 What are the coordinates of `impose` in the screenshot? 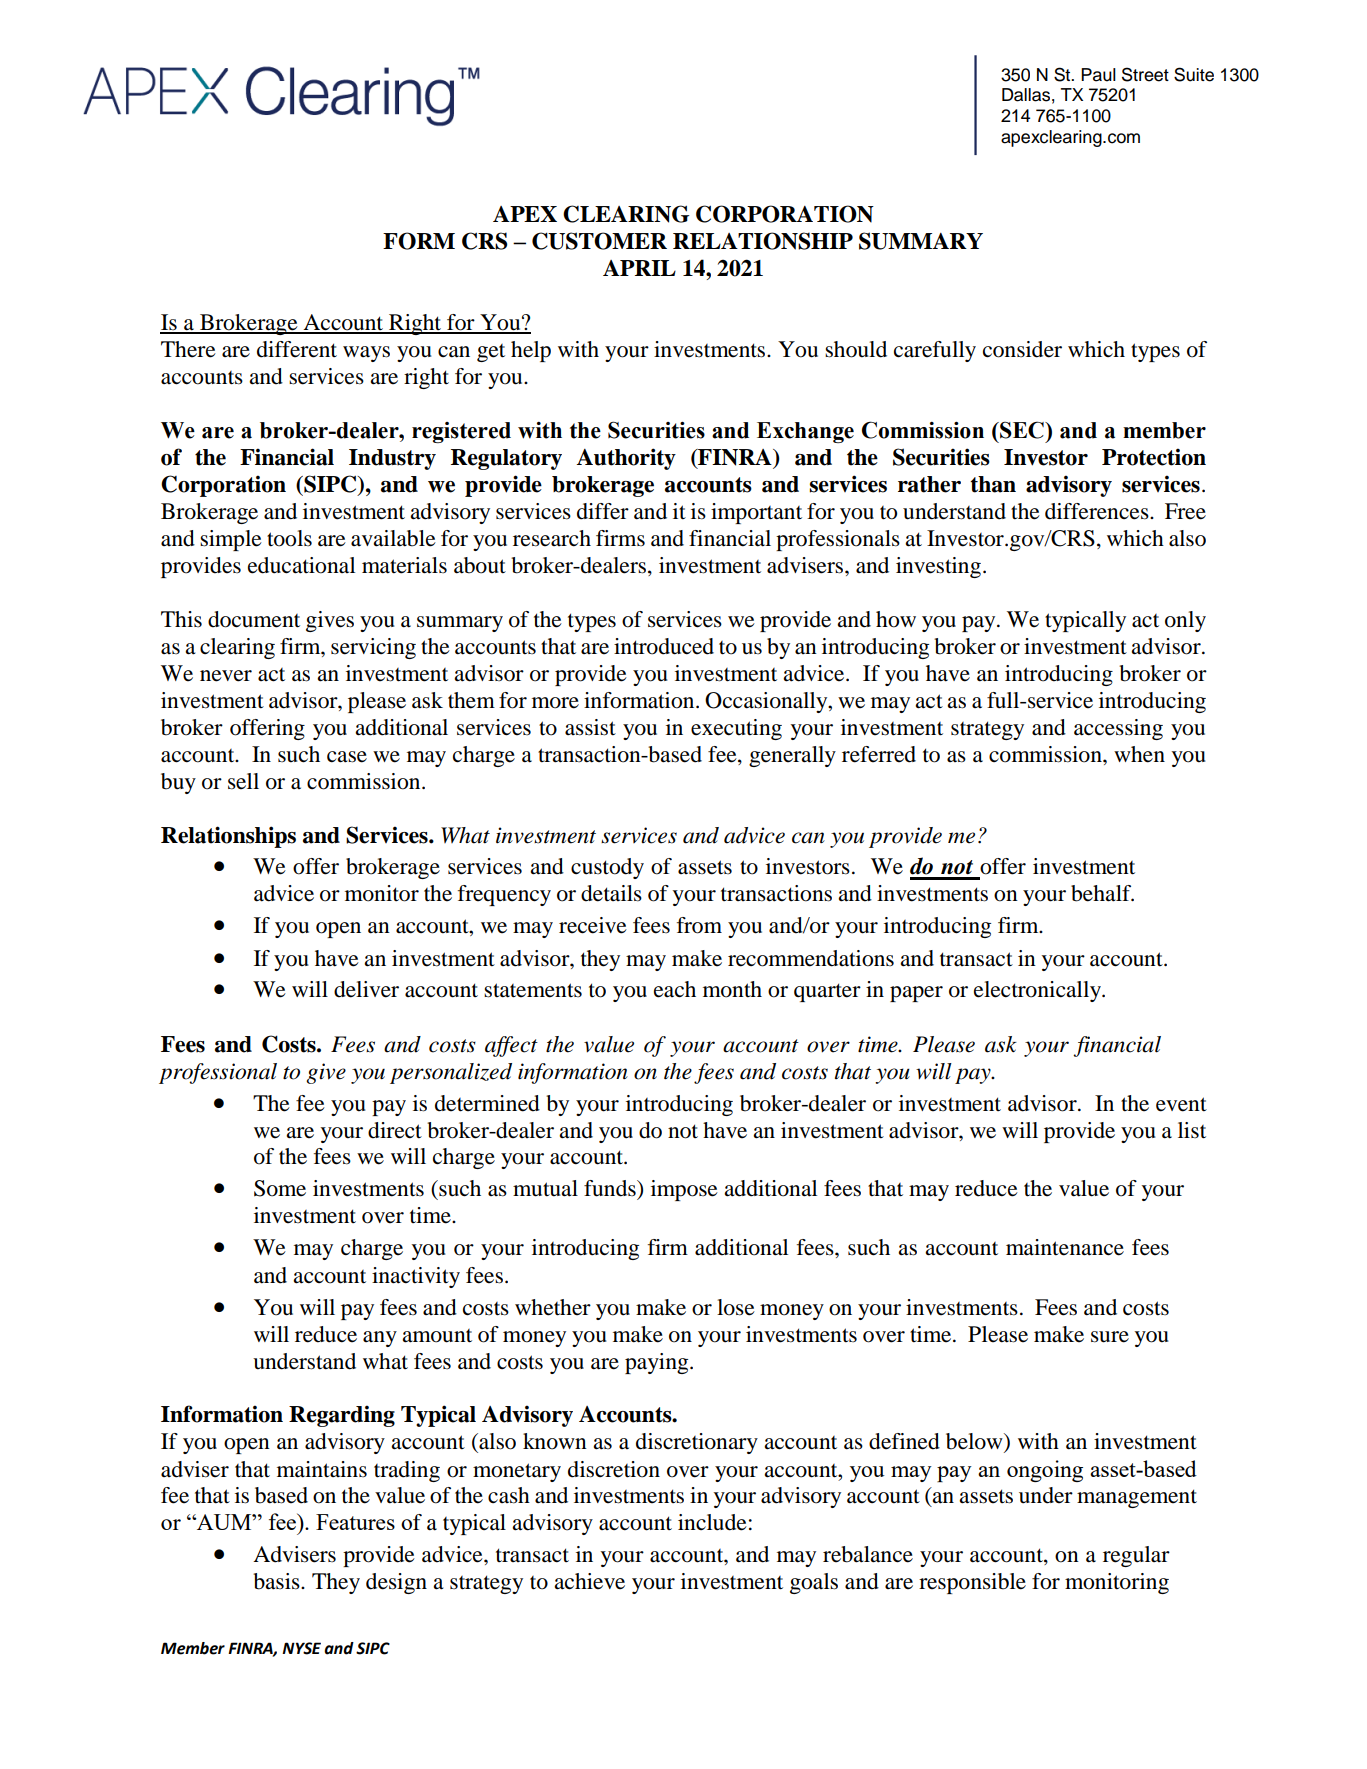 It's located at (684, 1190).
